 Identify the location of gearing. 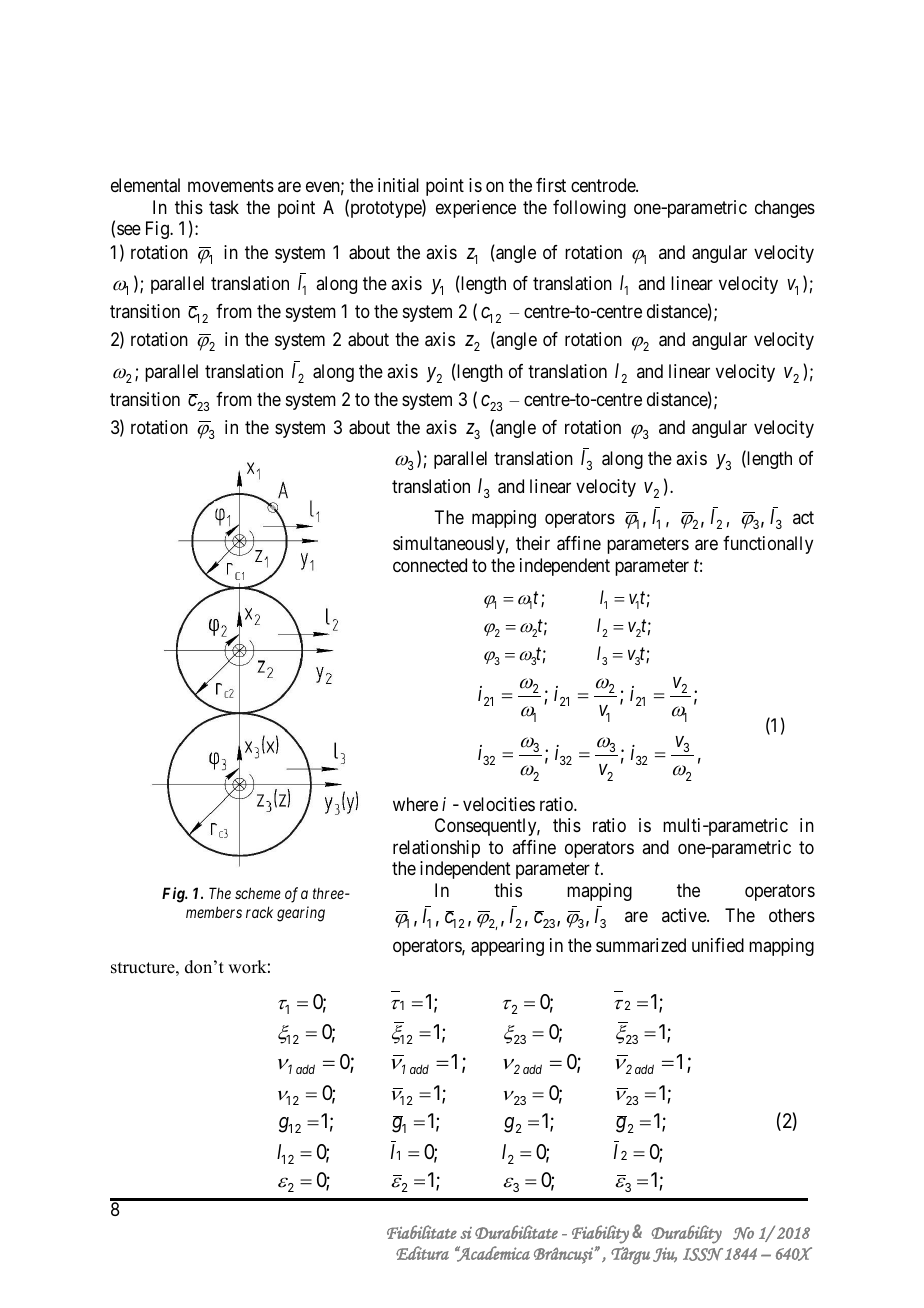
(301, 914).
